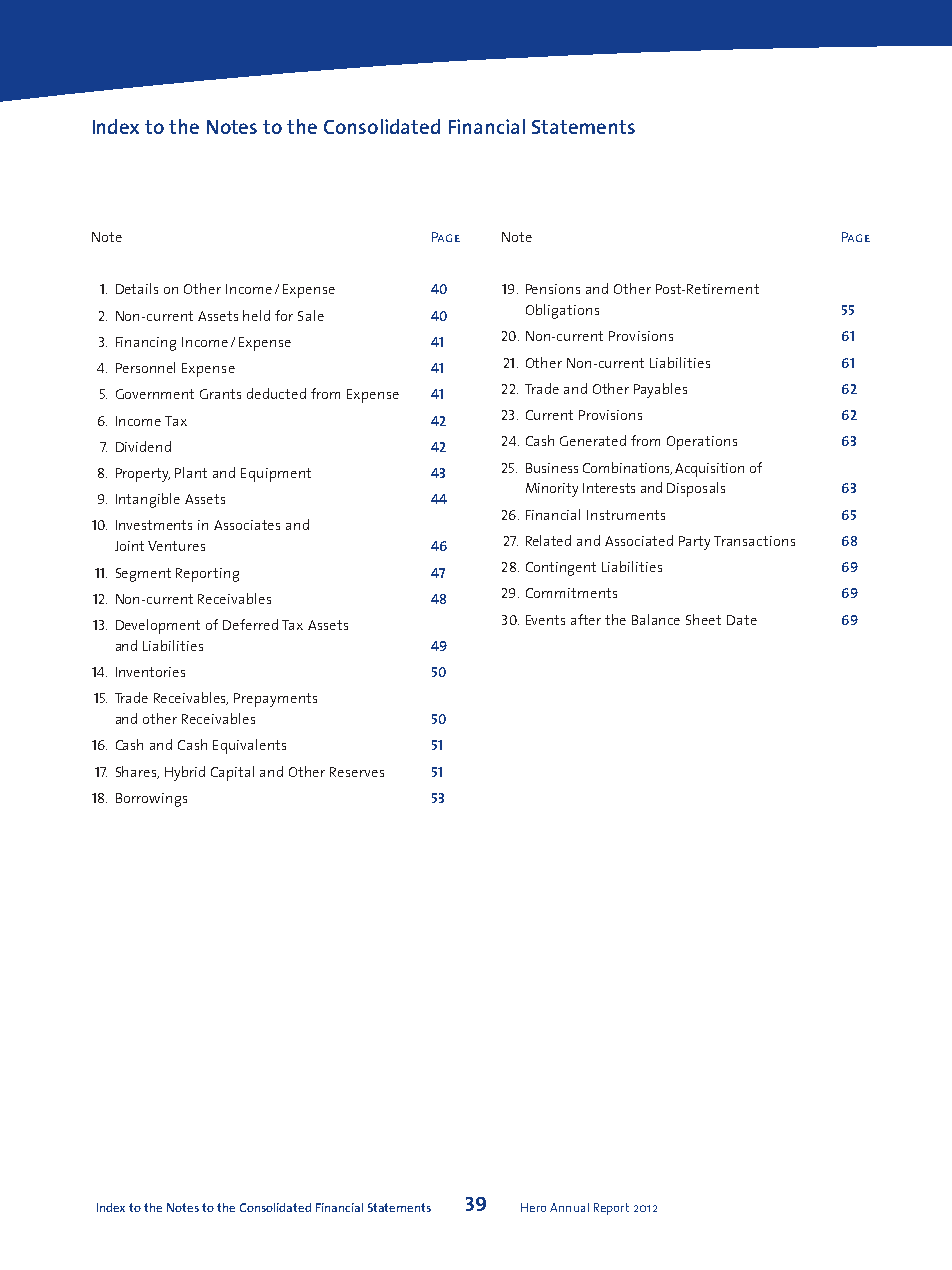  I want to click on Capital, so click(232, 773).
